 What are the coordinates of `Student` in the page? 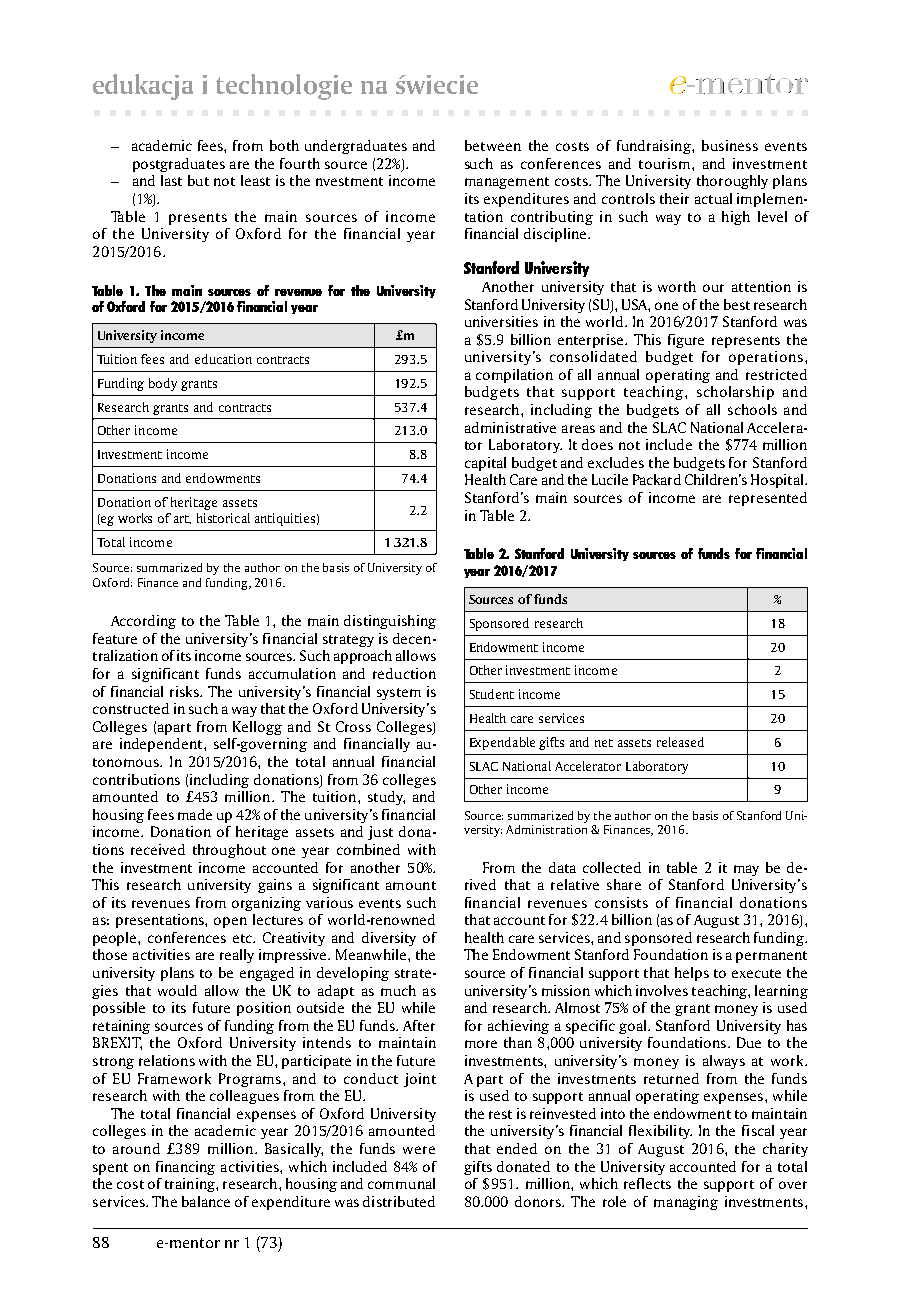 It's located at (492, 694).
